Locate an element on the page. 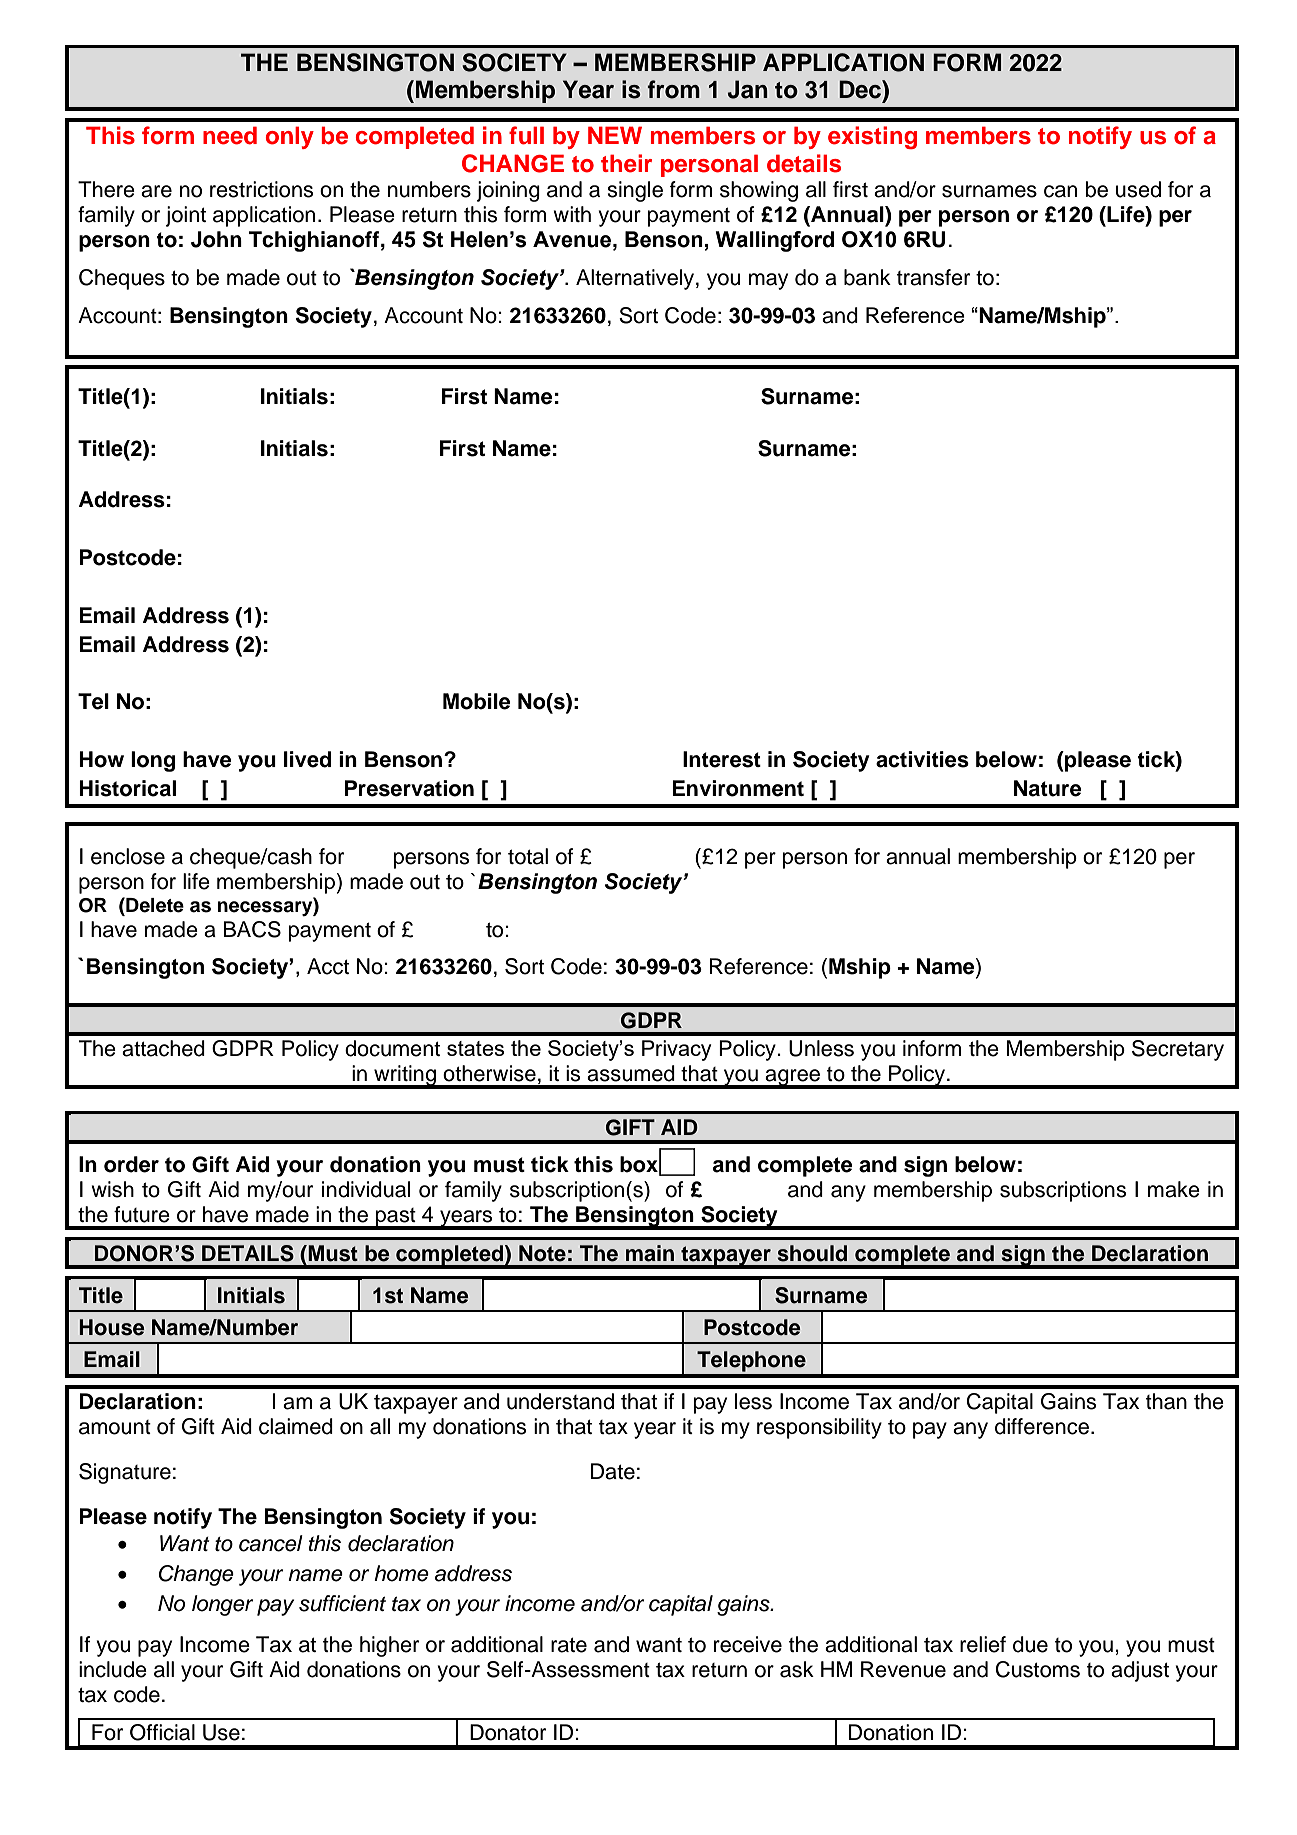 This page has width=1297, height=1835. lived is located at coordinates (307, 759).
